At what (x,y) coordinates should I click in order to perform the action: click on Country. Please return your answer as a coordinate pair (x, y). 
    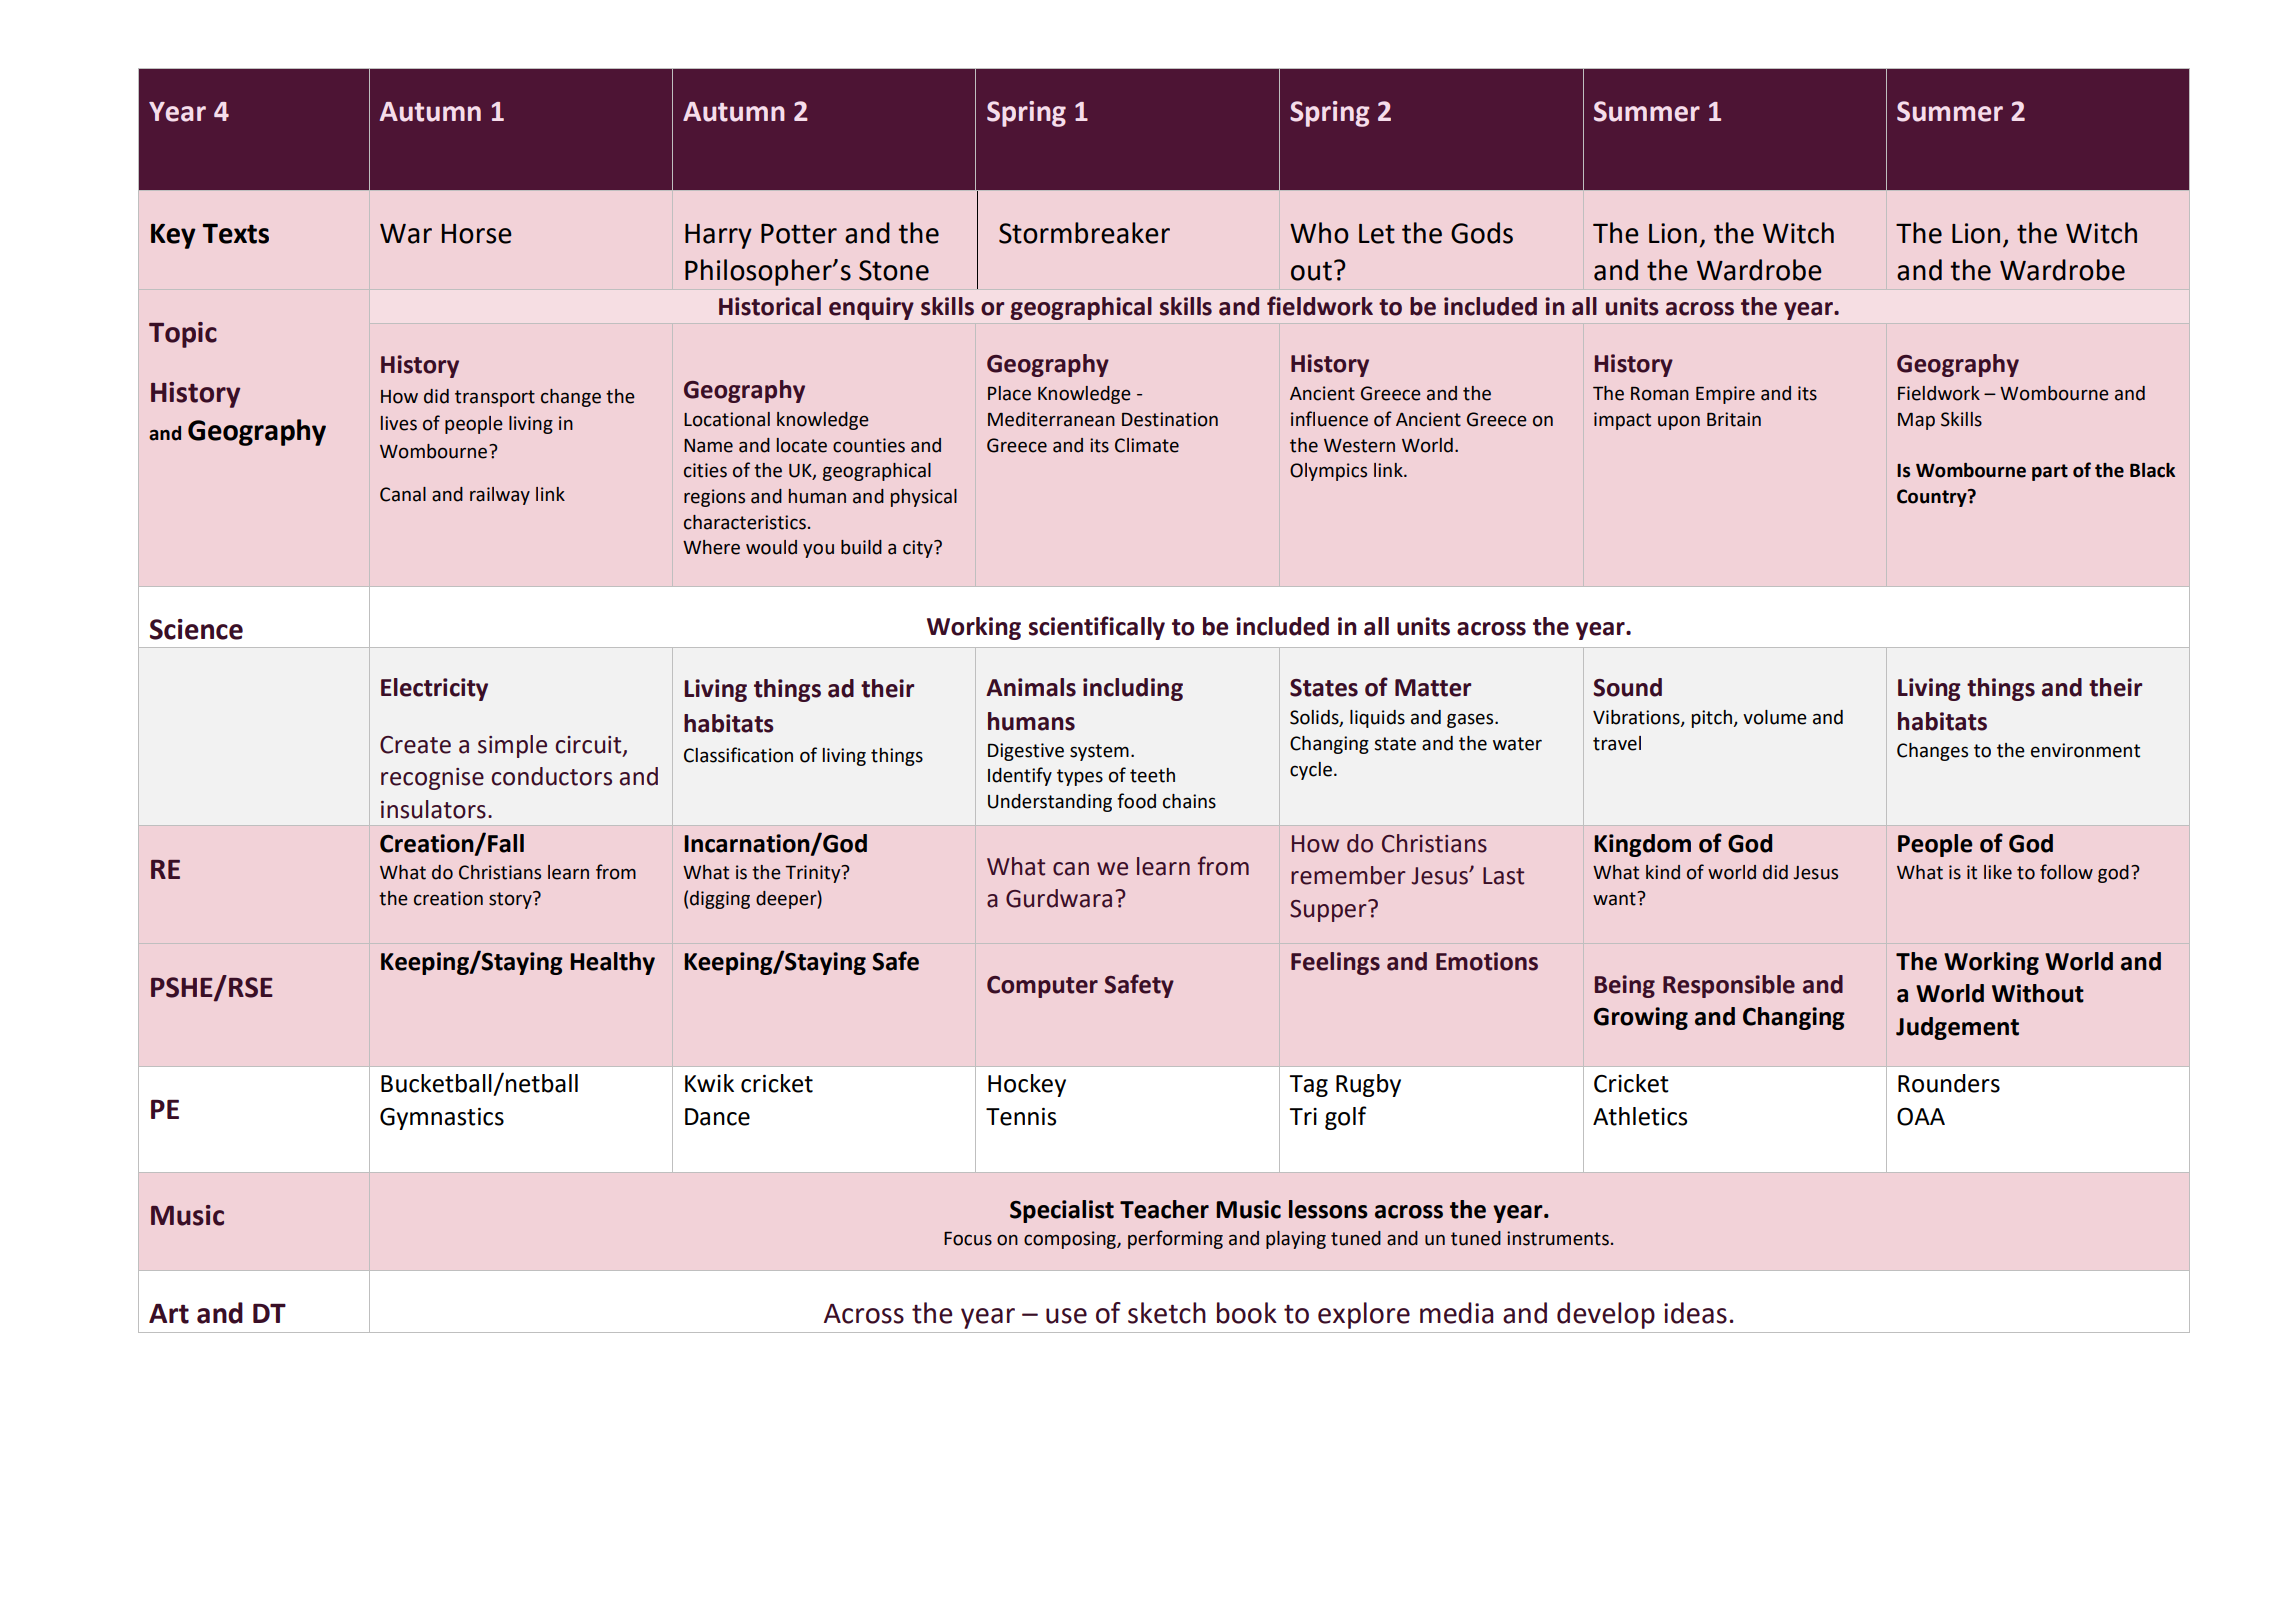
    Looking at the image, I should click on (1933, 498).
